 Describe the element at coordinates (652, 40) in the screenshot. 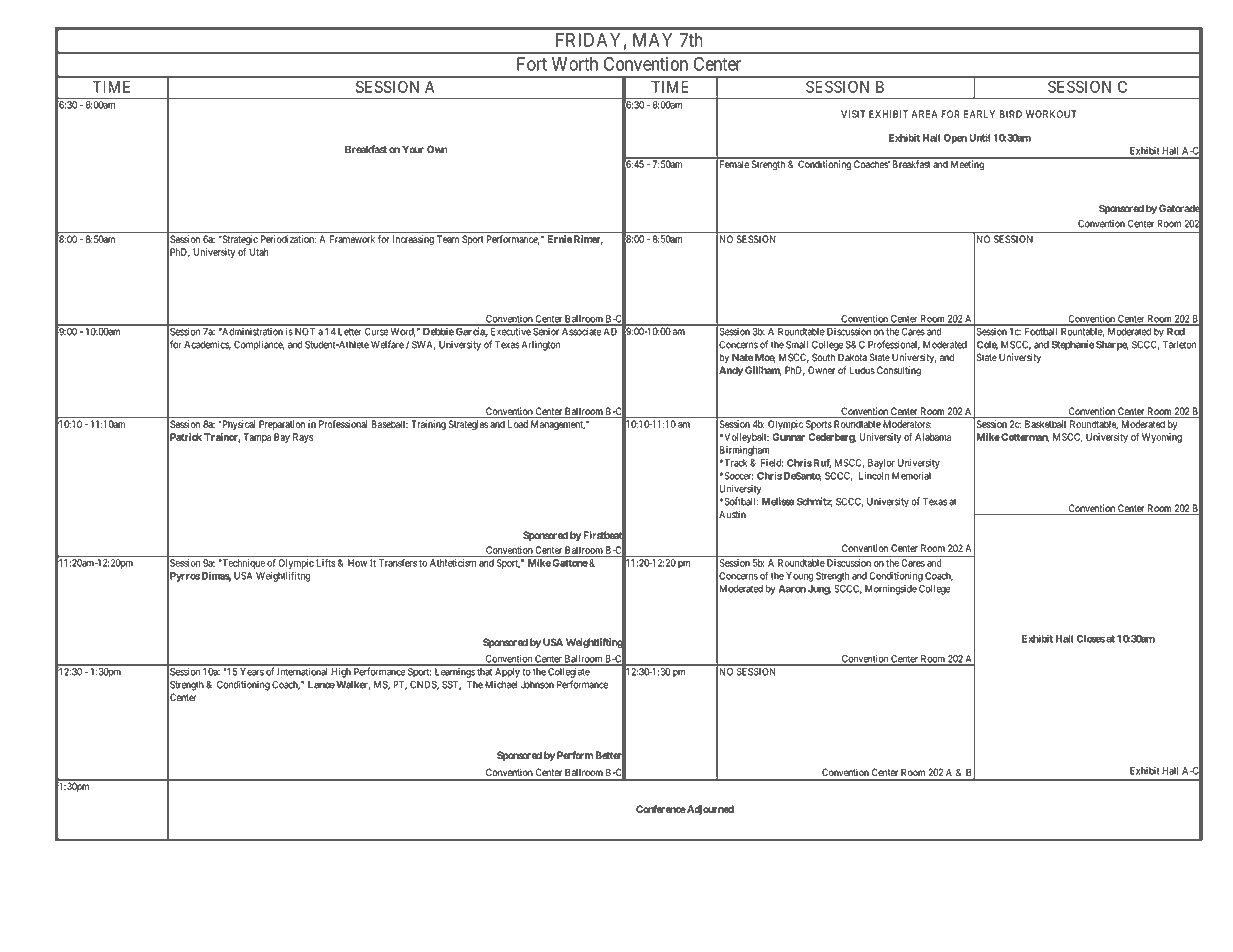

I see `MAY` at that location.
